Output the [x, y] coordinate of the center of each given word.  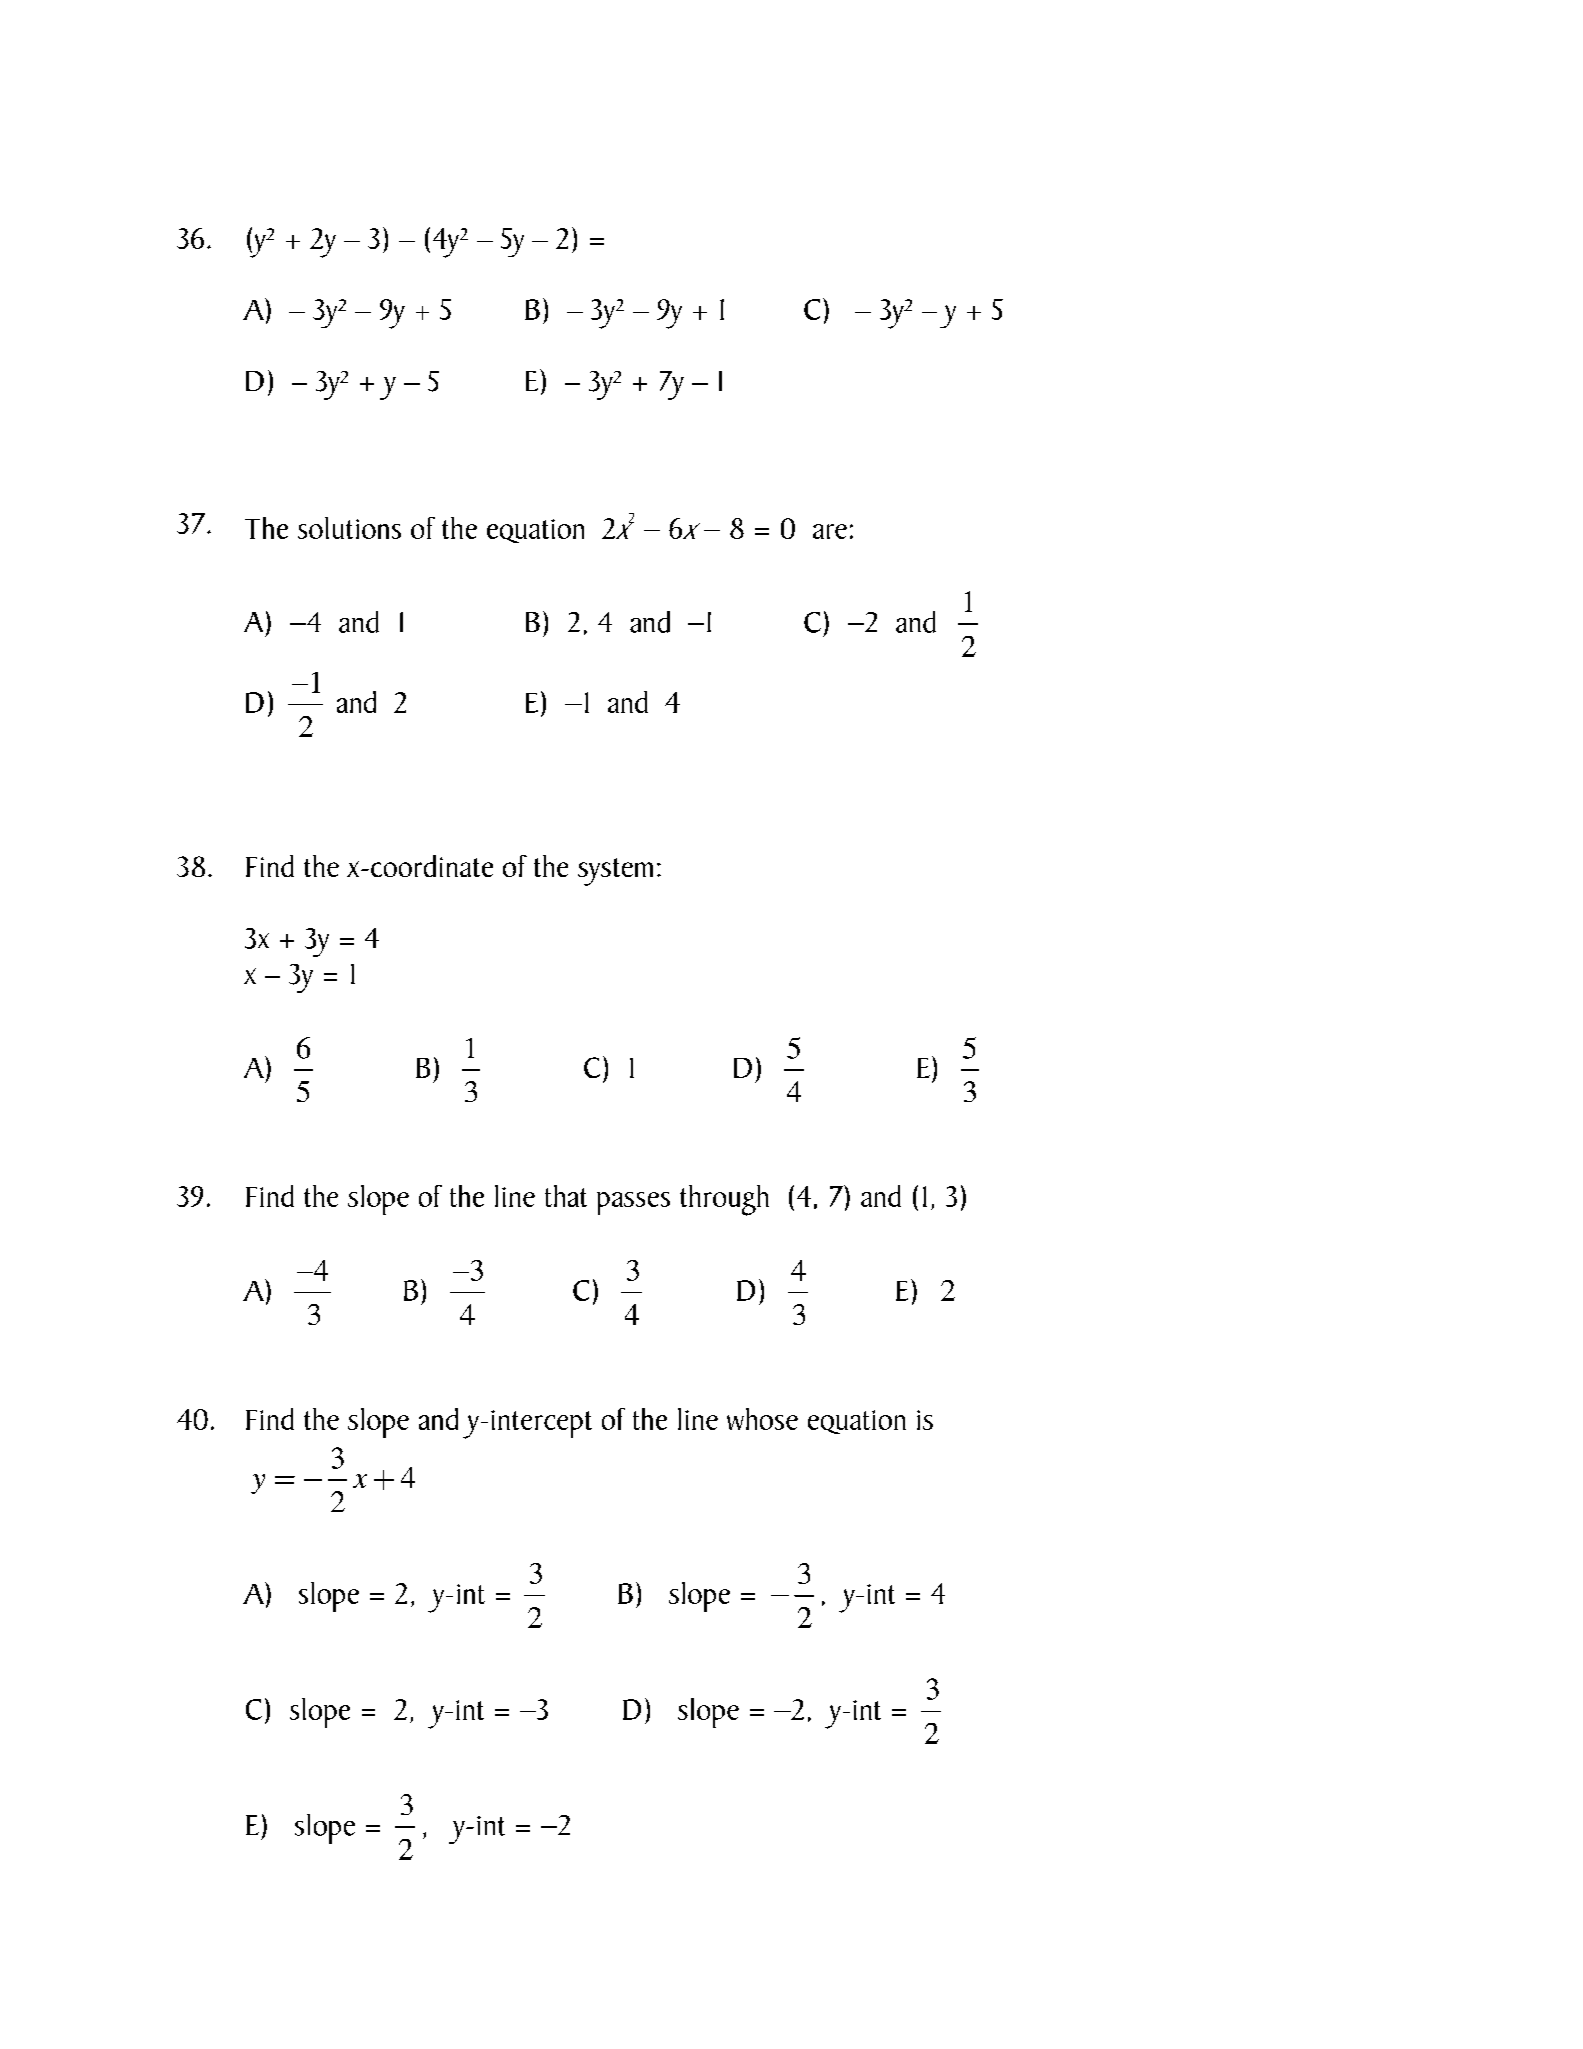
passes [633, 1203]
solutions [349, 528]
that [566, 1196]
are [830, 531]
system [615, 872]
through [724, 1200]
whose [762, 1419]
